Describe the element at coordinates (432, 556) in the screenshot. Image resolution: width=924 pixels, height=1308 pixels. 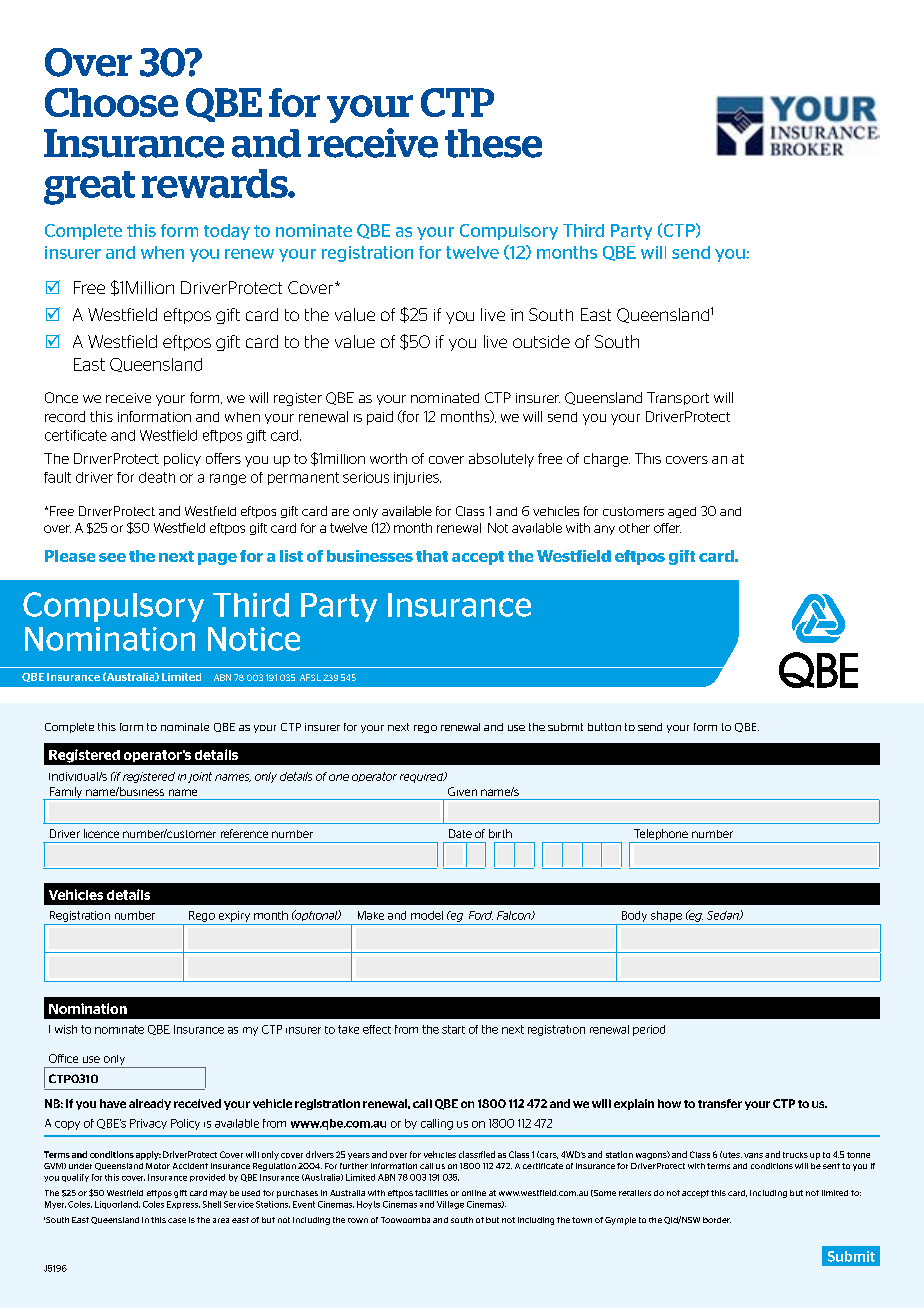
I see `that` at that location.
